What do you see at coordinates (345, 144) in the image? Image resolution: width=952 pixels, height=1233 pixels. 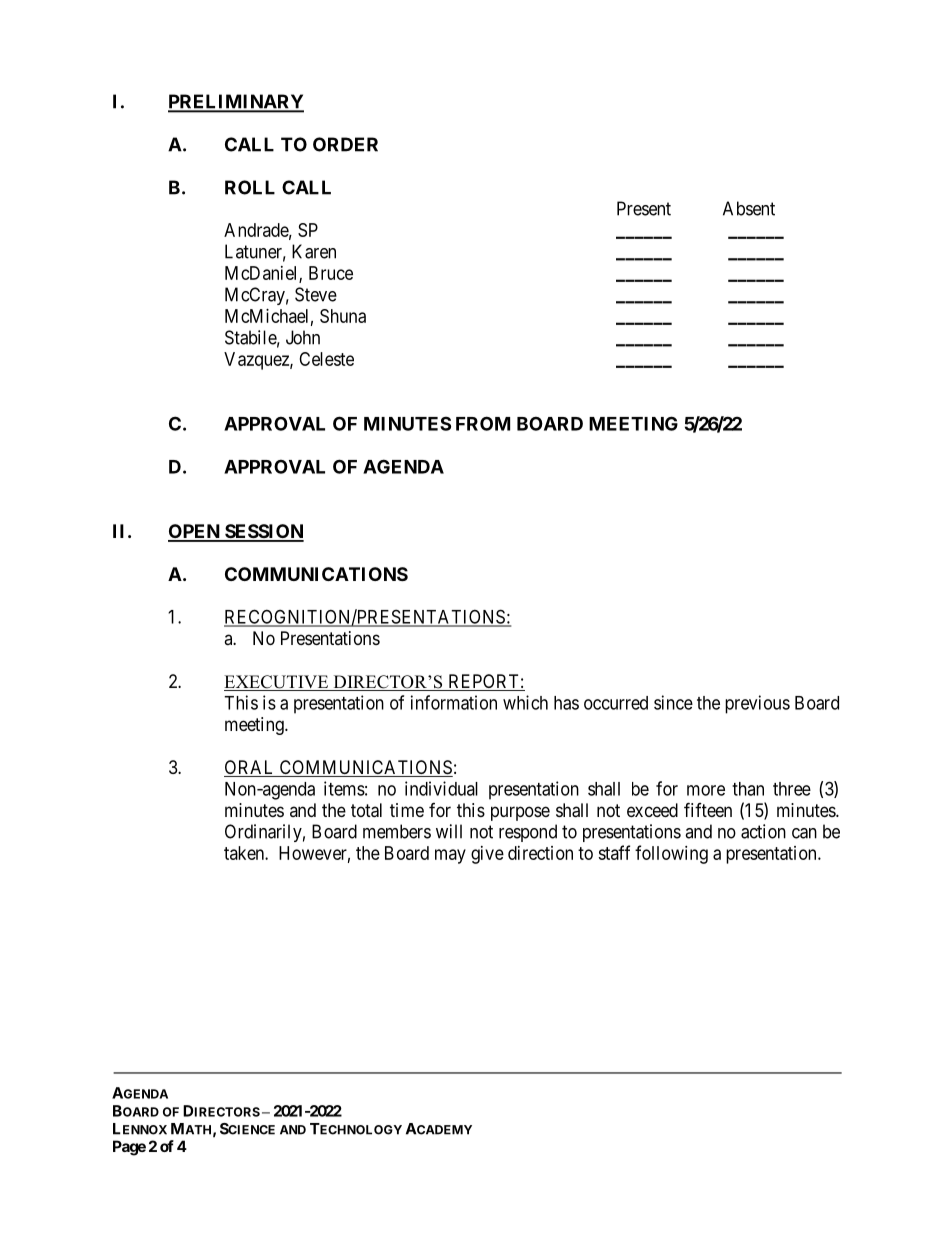 I see `ORDER` at bounding box center [345, 144].
